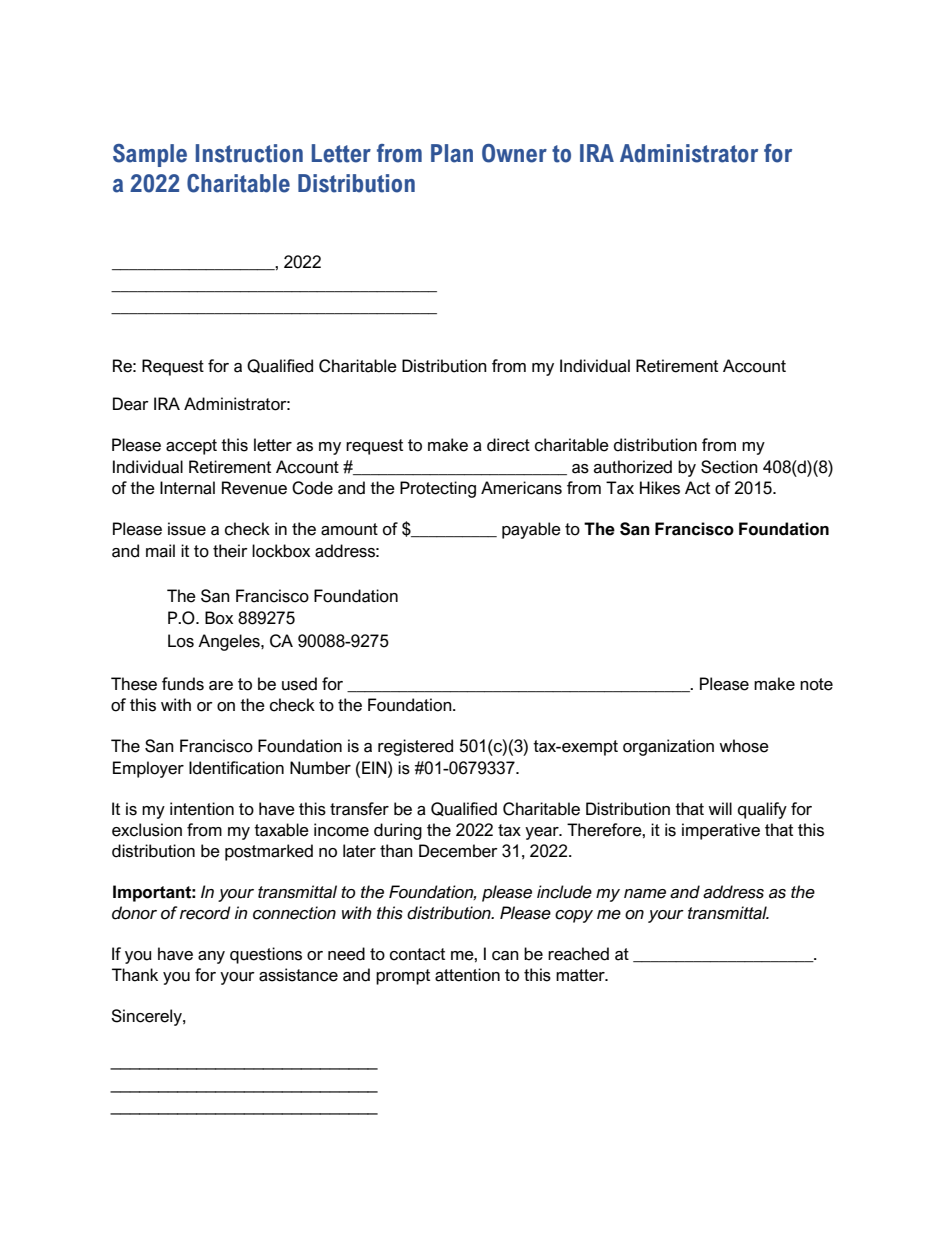 The width and height of the document is (952, 1233). Describe the element at coordinates (721, 831) in the document. I see `imperative` at that location.
